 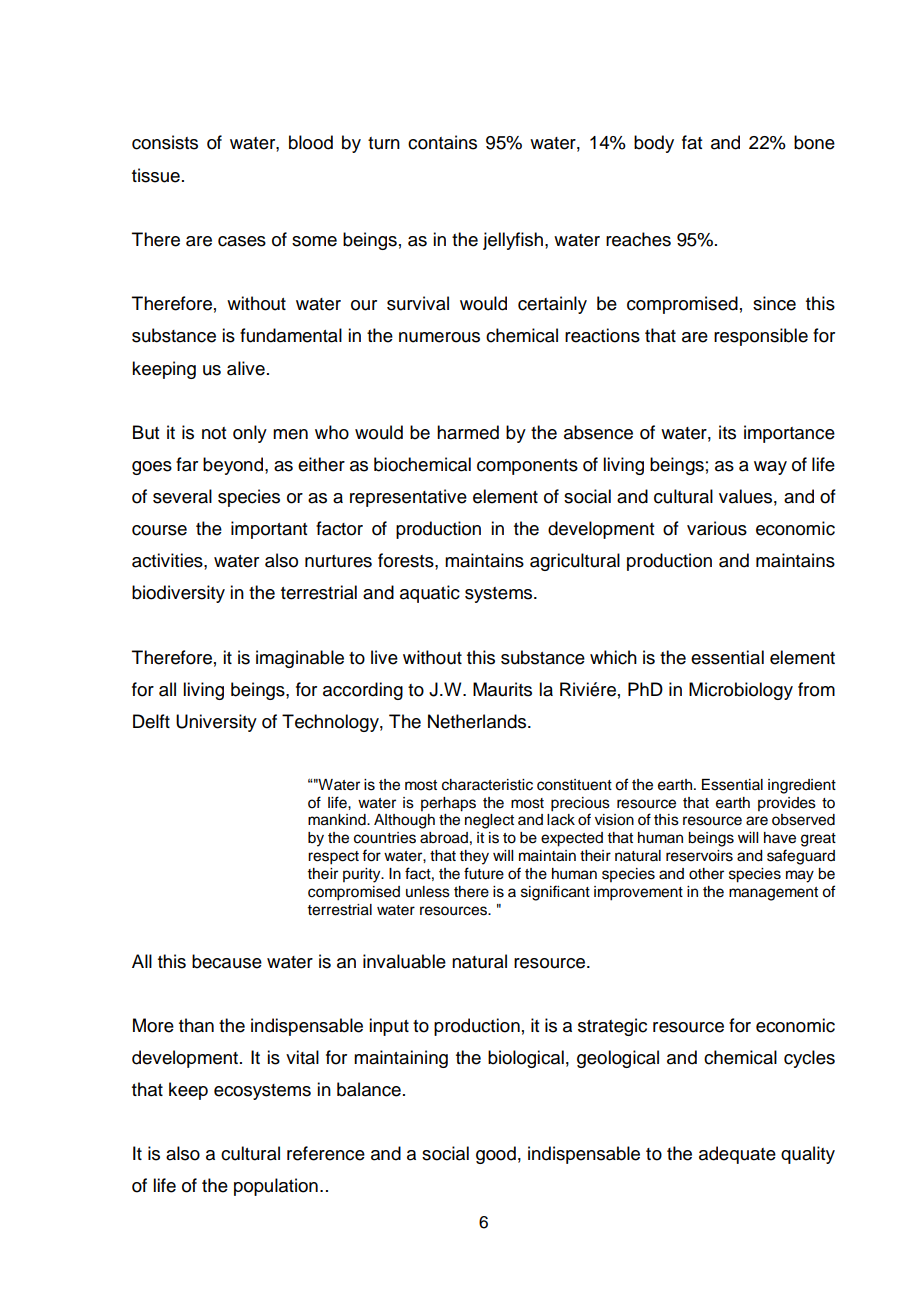 What do you see at coordinates (156, 175) in the screenshot?
I see `tissue` at bounding box center [156, 175].
